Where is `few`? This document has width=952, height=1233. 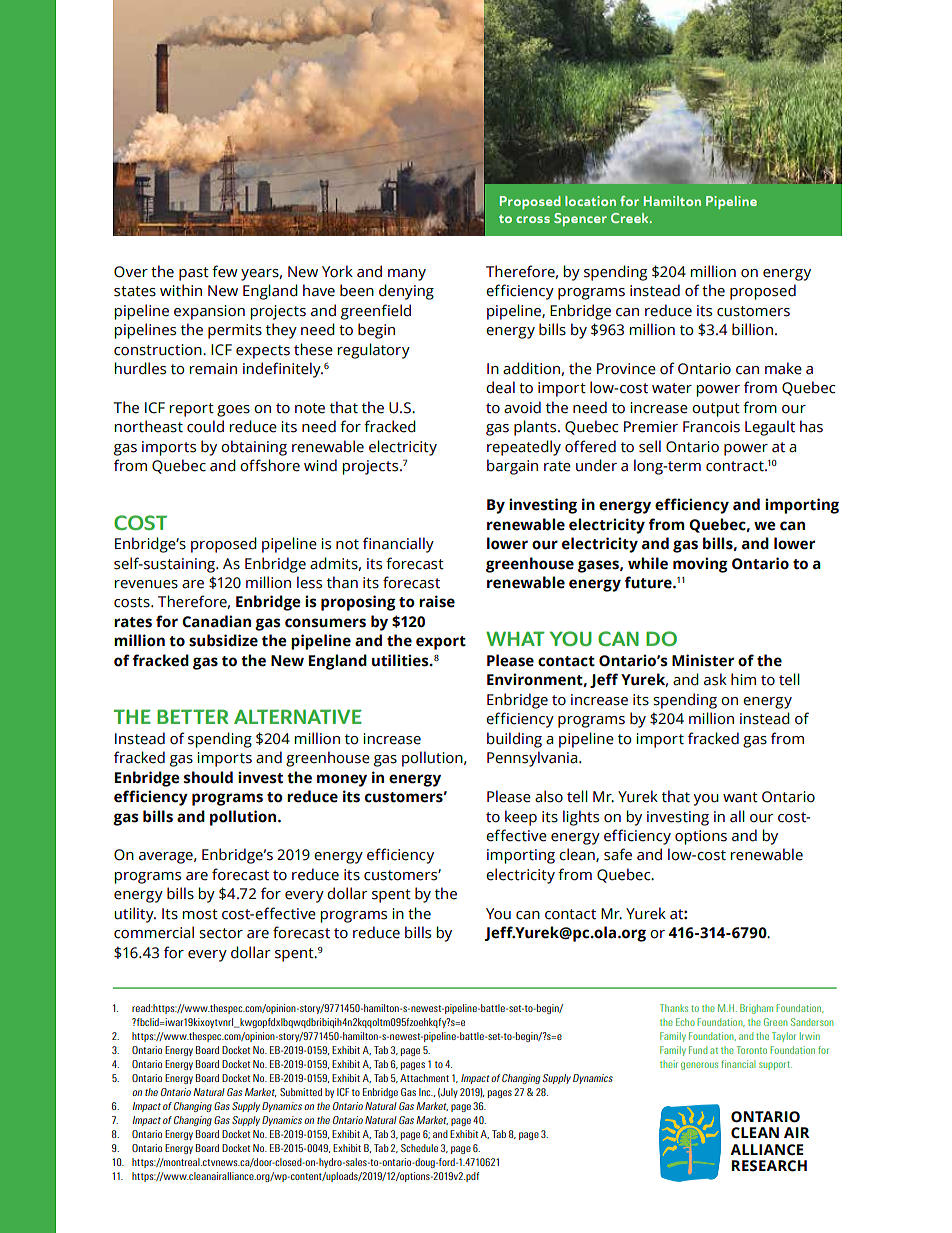 few is located at coordinates (225, 271).
